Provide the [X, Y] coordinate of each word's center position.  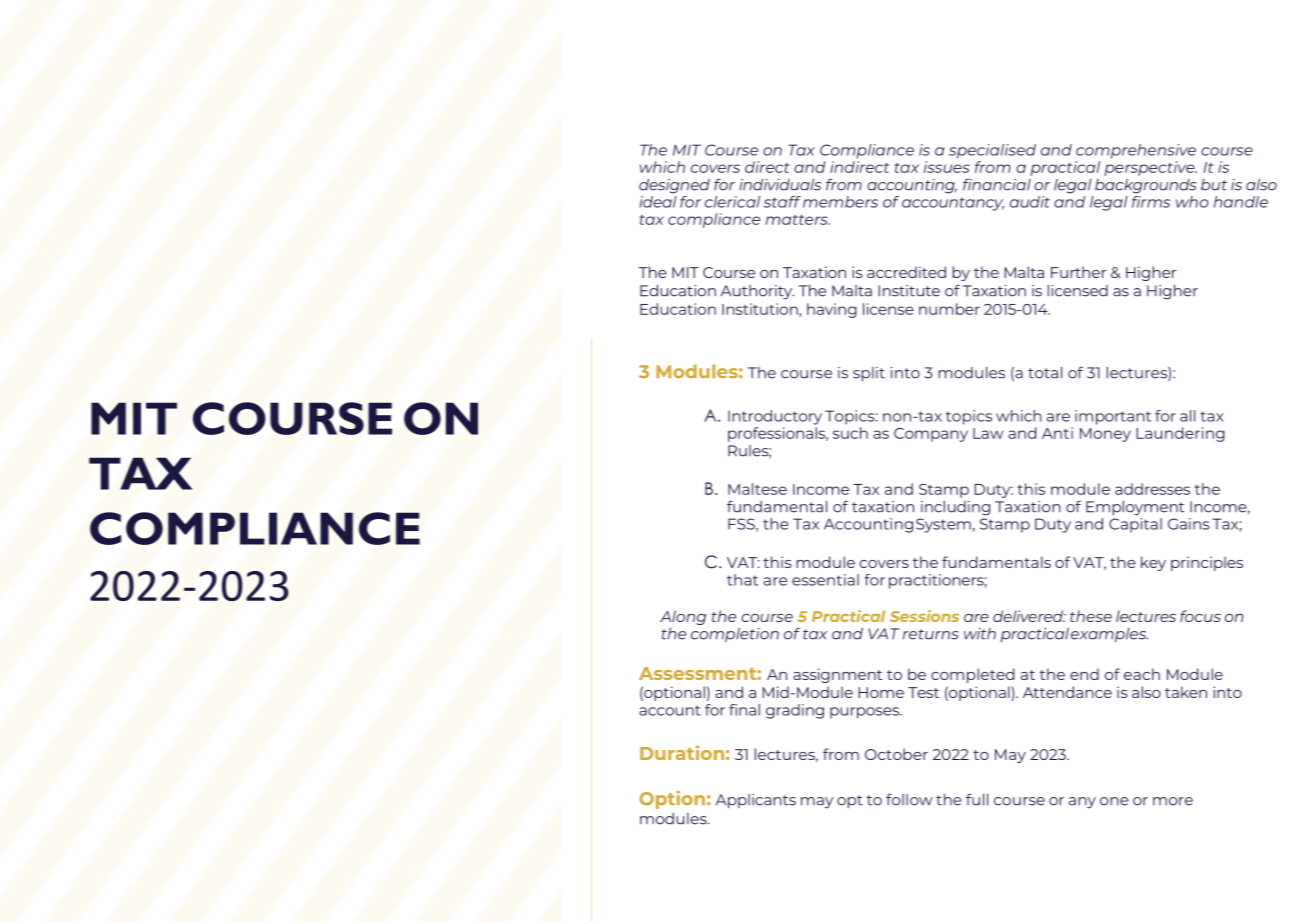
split [869, 374]
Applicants [756, 801]
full [977, 799]
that [742, 580]
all [1187, 416]
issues [947, 167]
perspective [1150, 168]
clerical [732, 202]
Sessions [924, 616]
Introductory [775, 417]
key [1153, 563]
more [1173, 801]
